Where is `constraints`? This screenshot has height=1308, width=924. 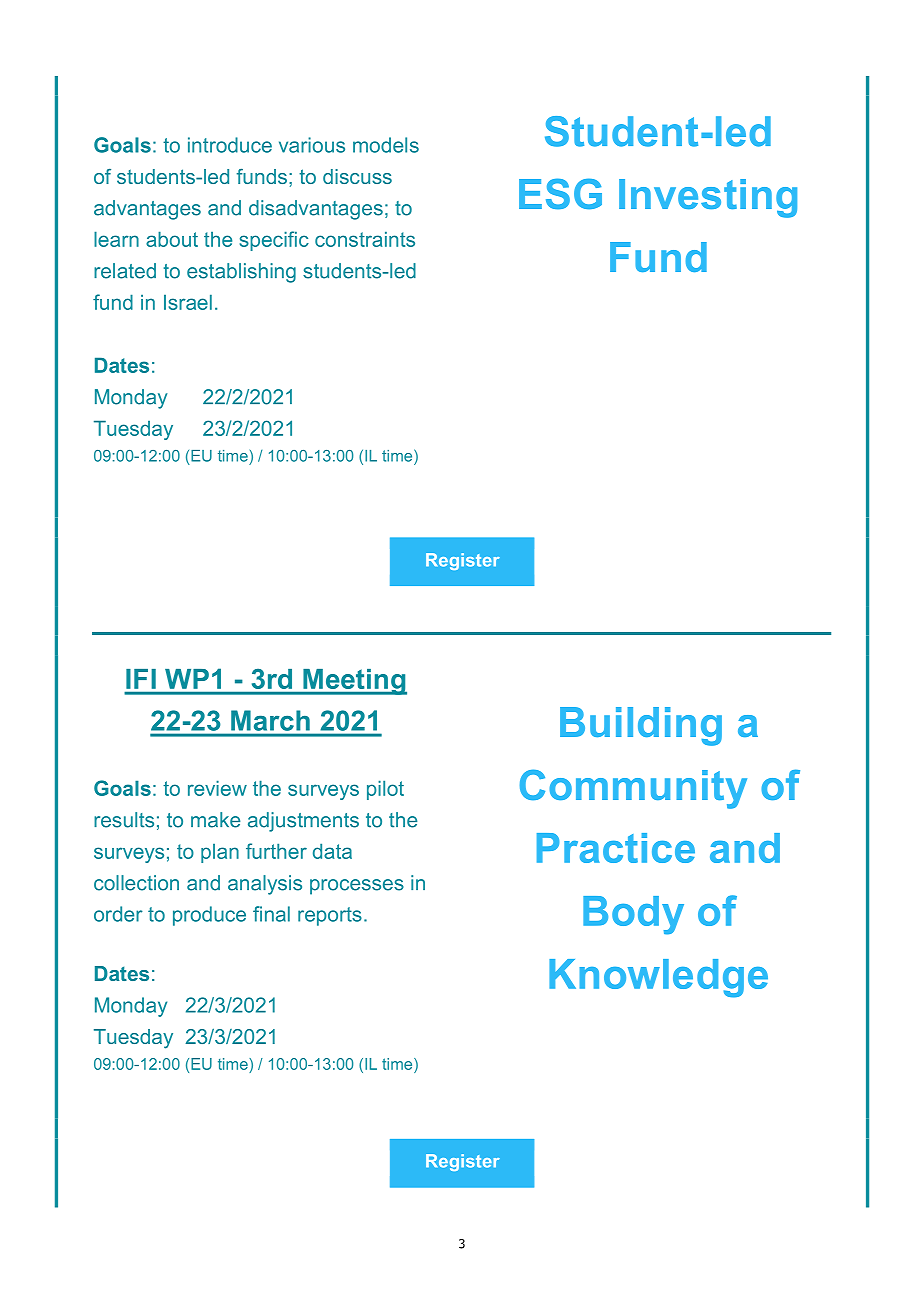
constraints is located at coordinates (365, 239).
